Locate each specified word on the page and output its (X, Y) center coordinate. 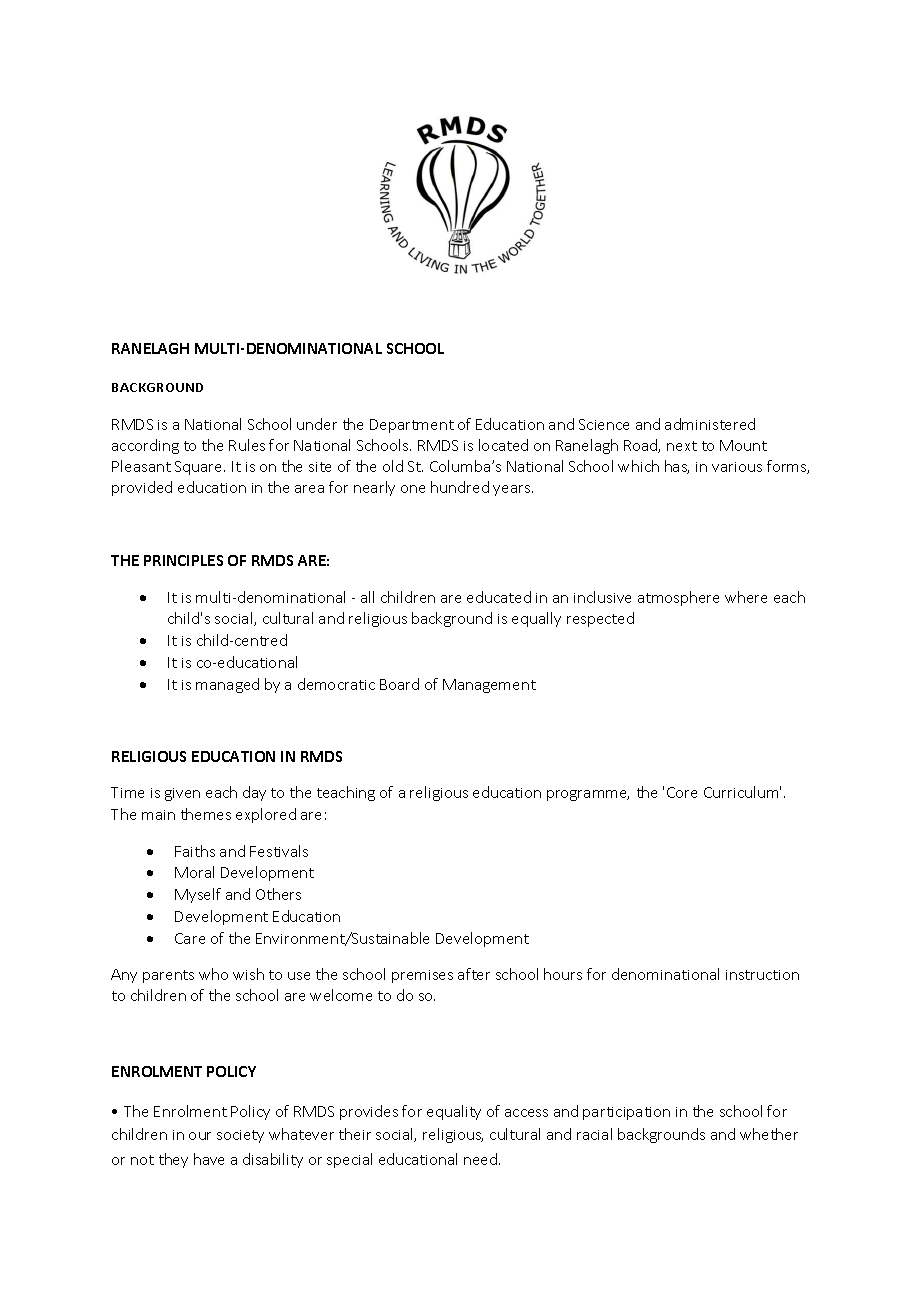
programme (588, 795)
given (182, 794)
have (209, 1159)
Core (682, 792)
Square (200, 468)
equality (454, 1112)
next (682, 446)
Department (412, 426)
